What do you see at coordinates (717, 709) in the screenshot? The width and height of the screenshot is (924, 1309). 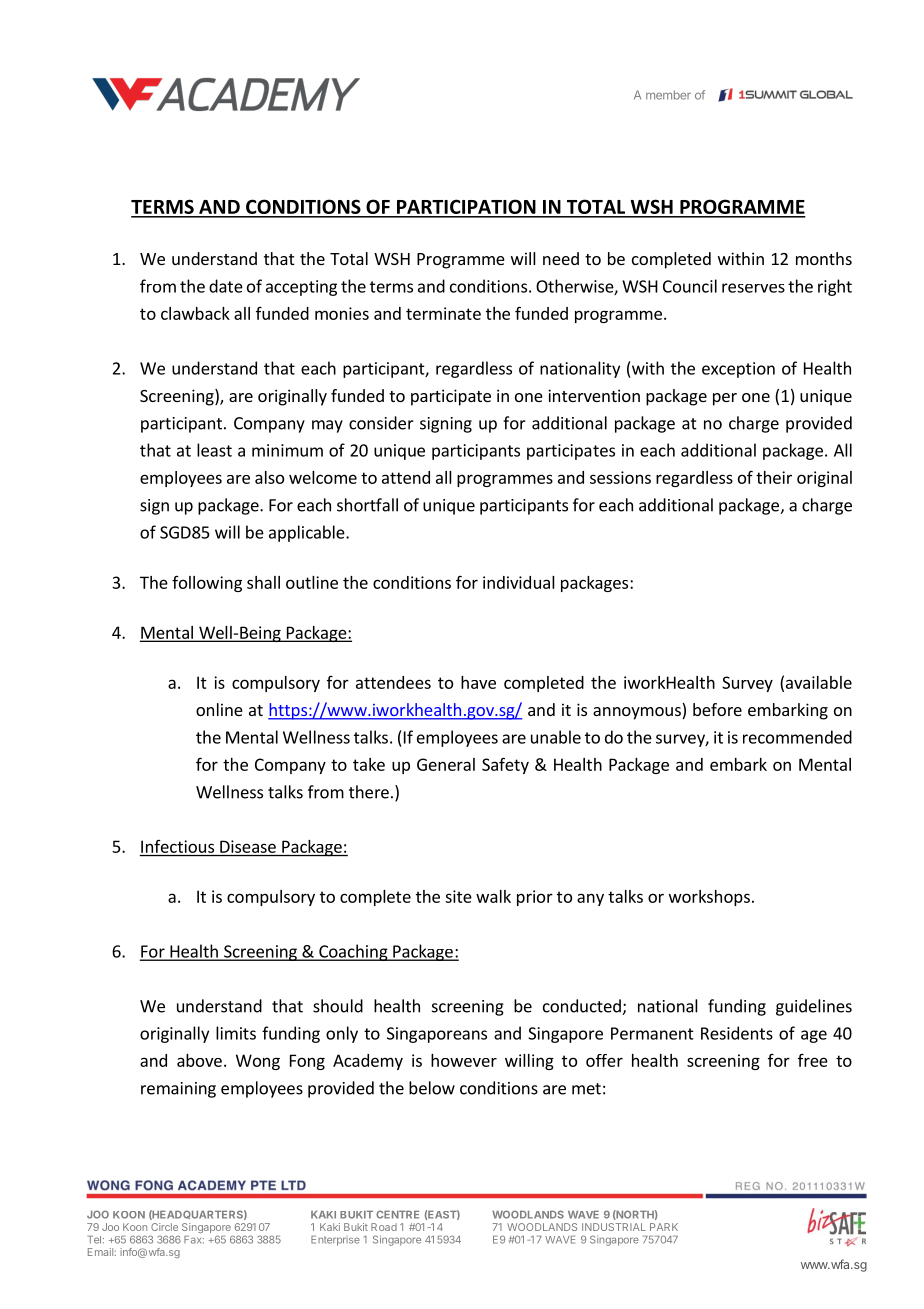 I see `before` at bounding box center [717, 709].
